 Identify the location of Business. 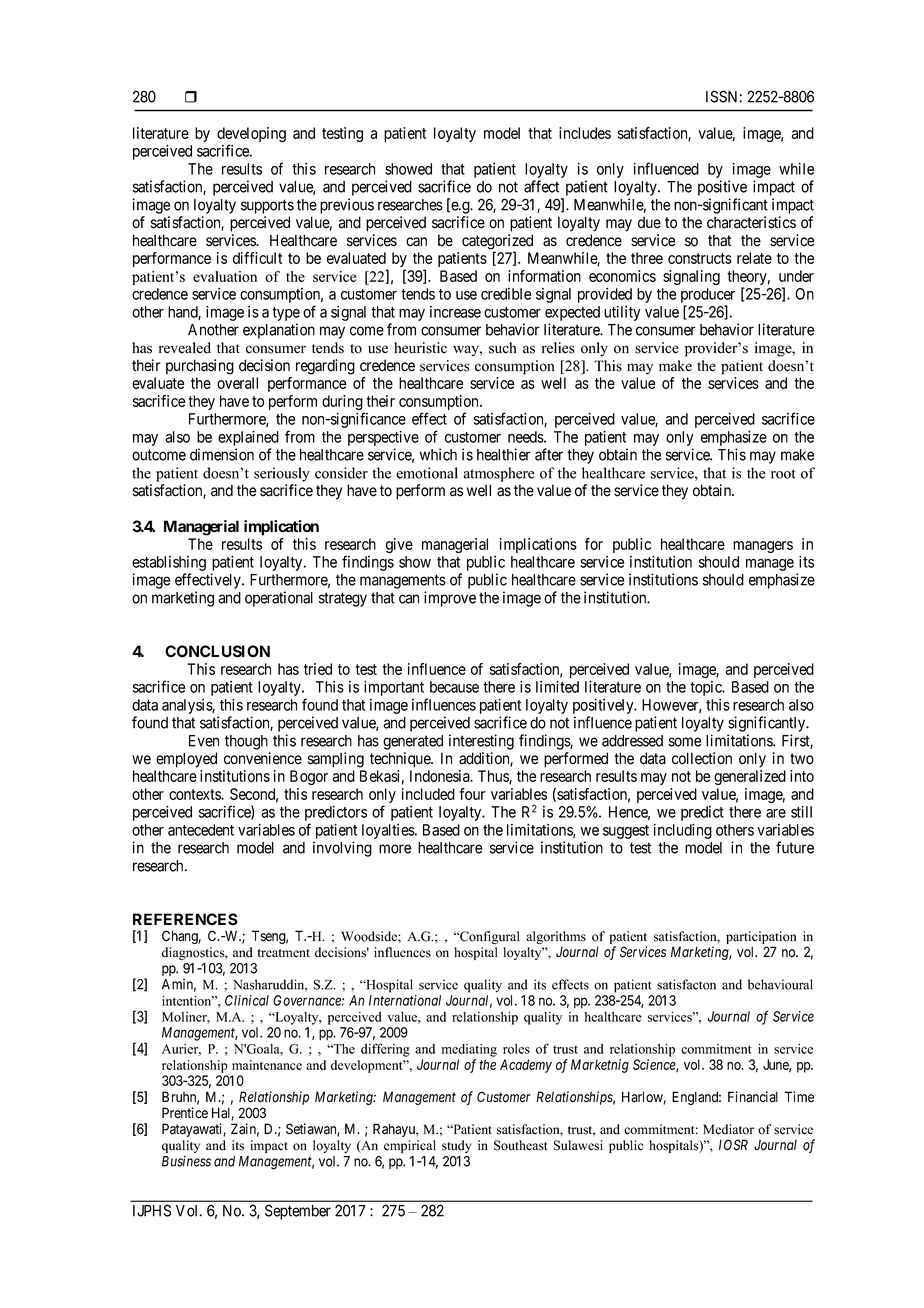
(186, 1161).
